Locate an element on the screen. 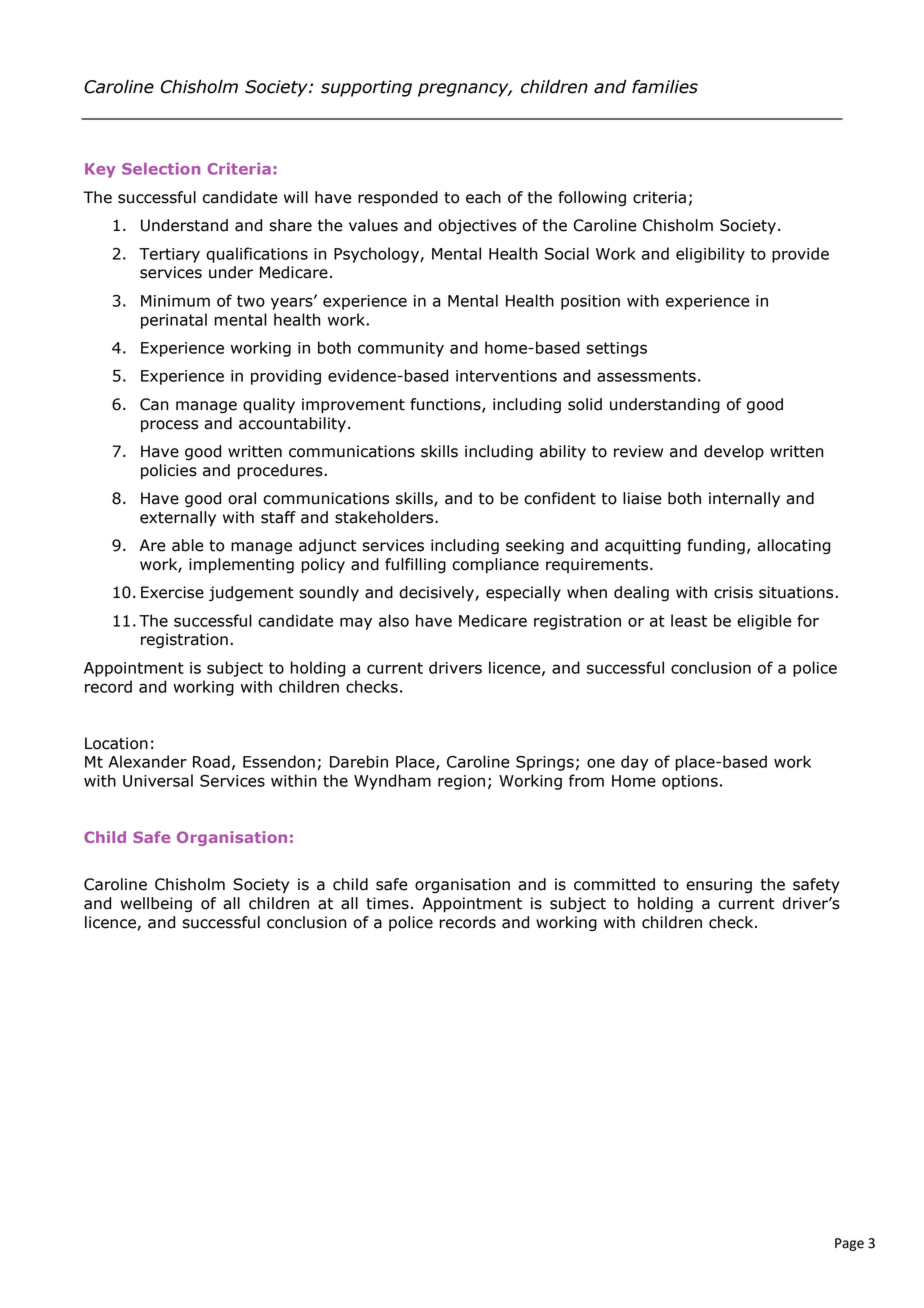 The image size is (924, 1308). functions is located at coordinates (446, 405).
